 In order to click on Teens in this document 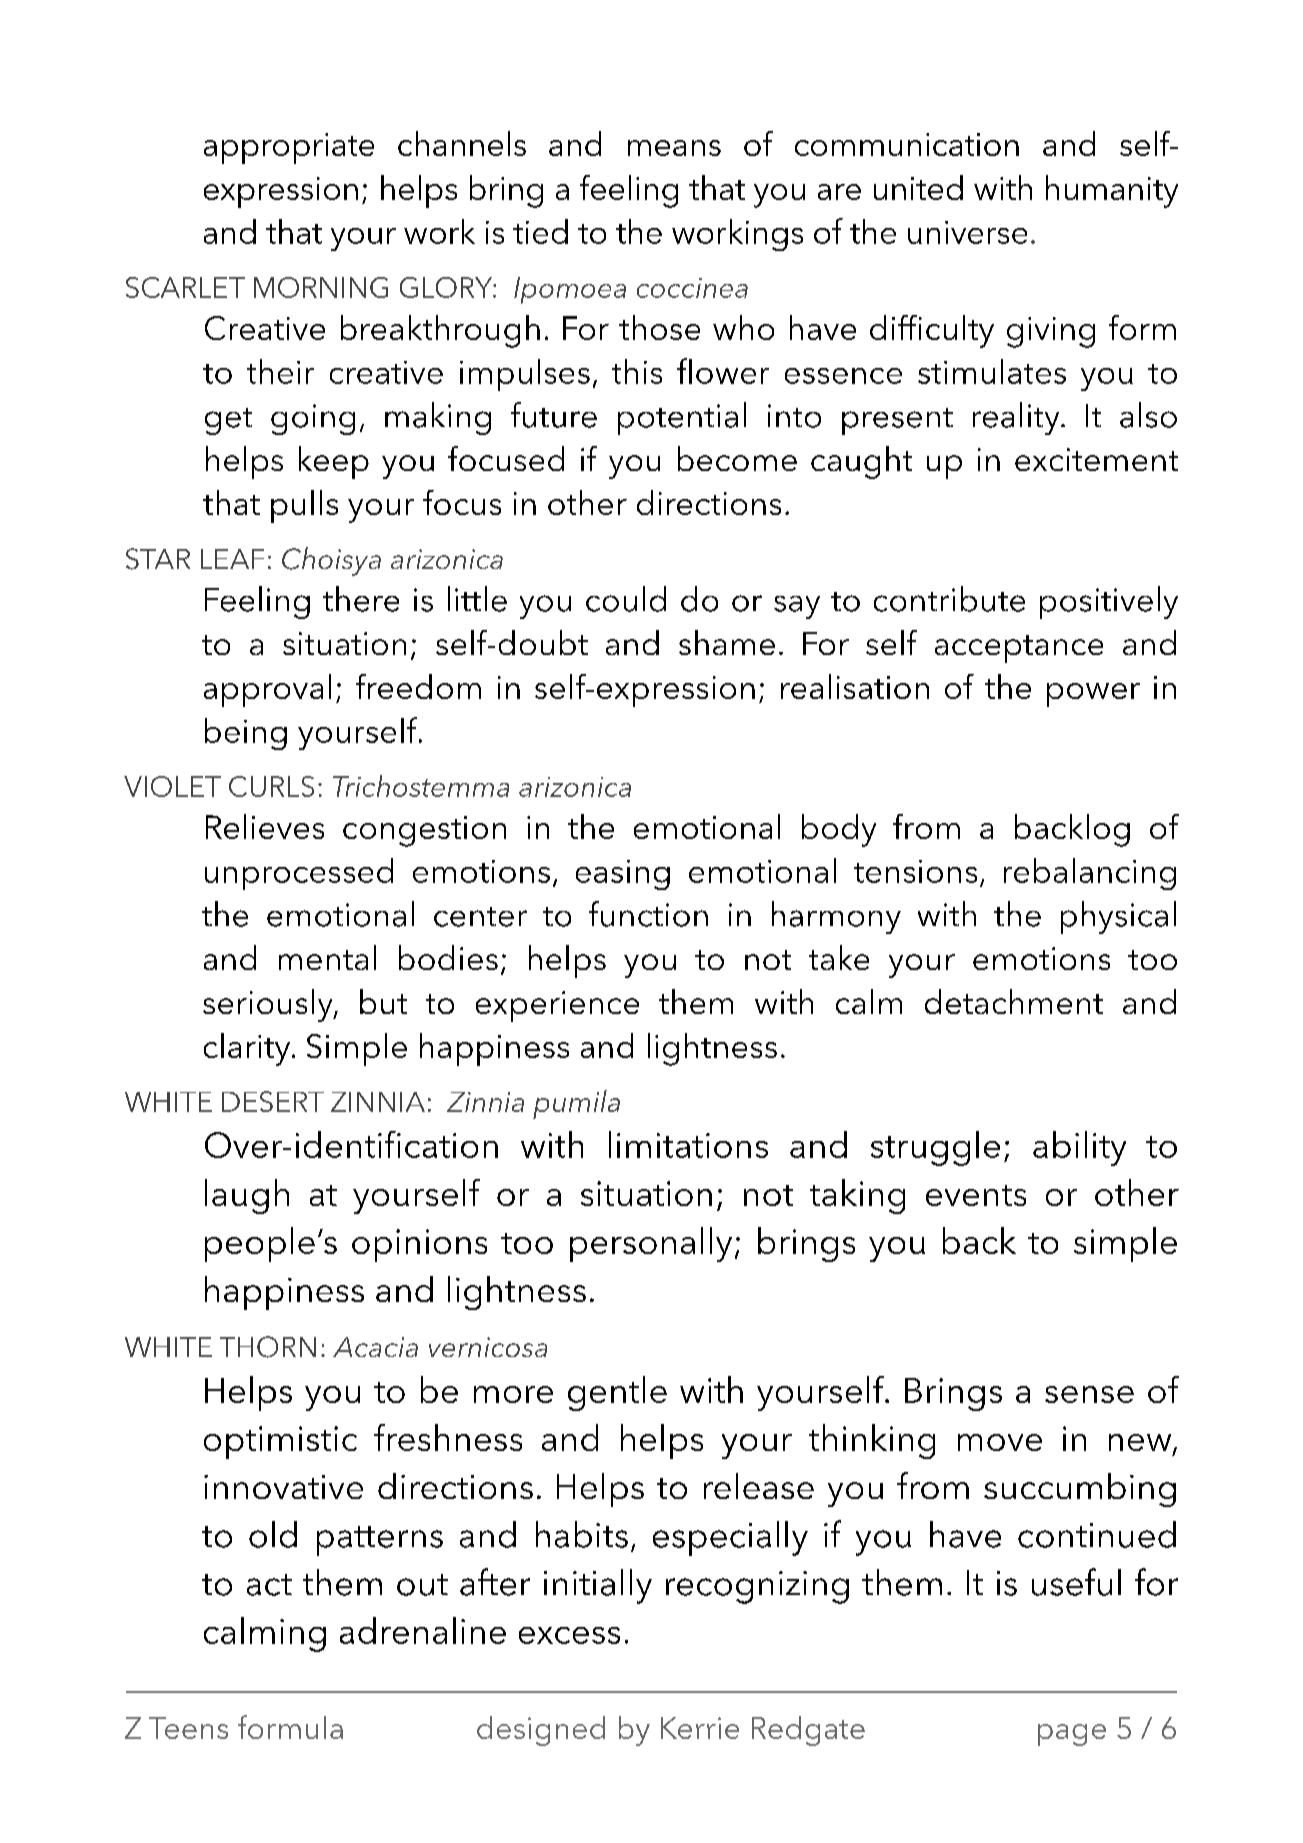, I will do `click(188, 1728)`.
